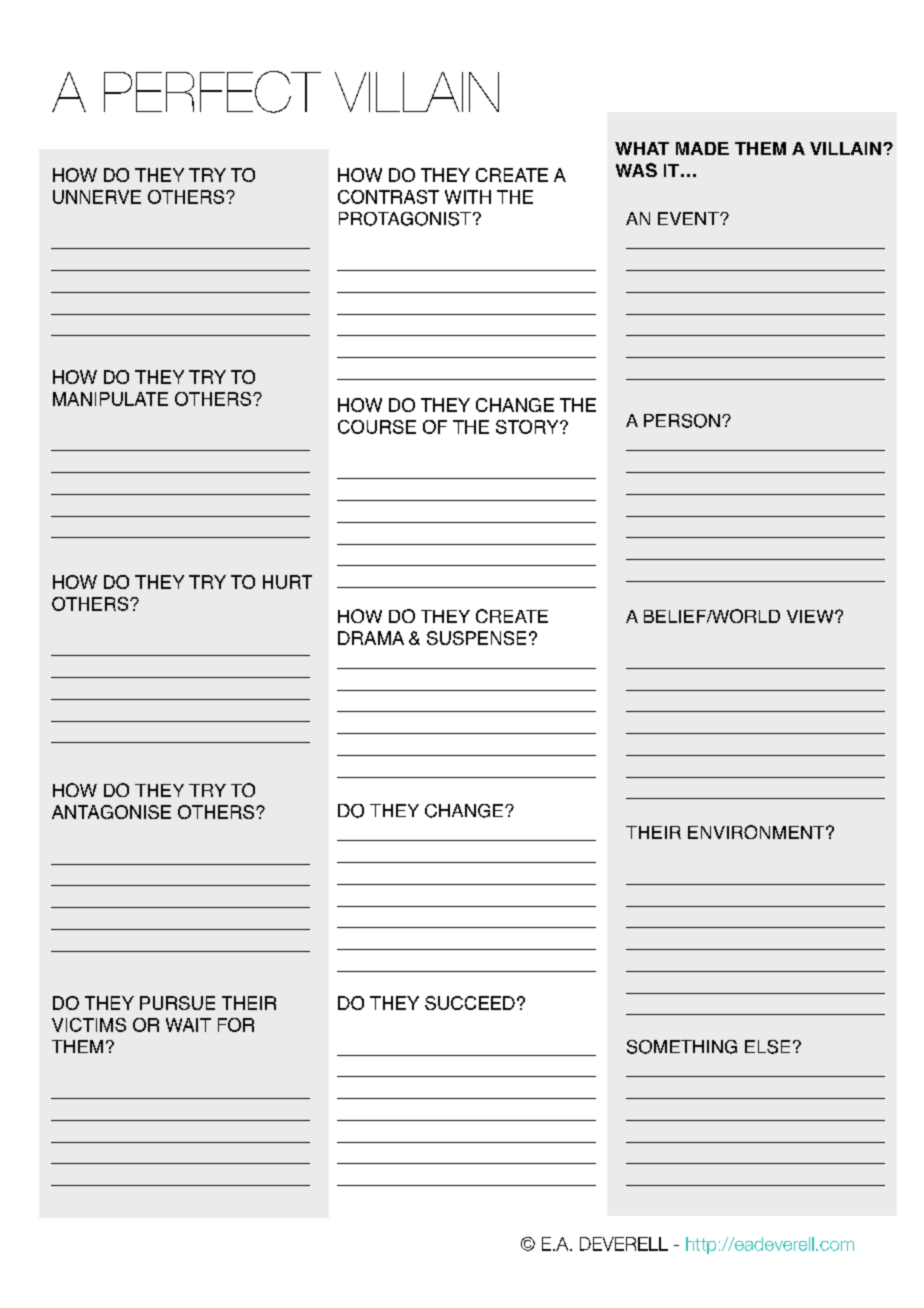  Describe the element at coordinates (377, 427) in the document. I see `COURSE` at that location.
